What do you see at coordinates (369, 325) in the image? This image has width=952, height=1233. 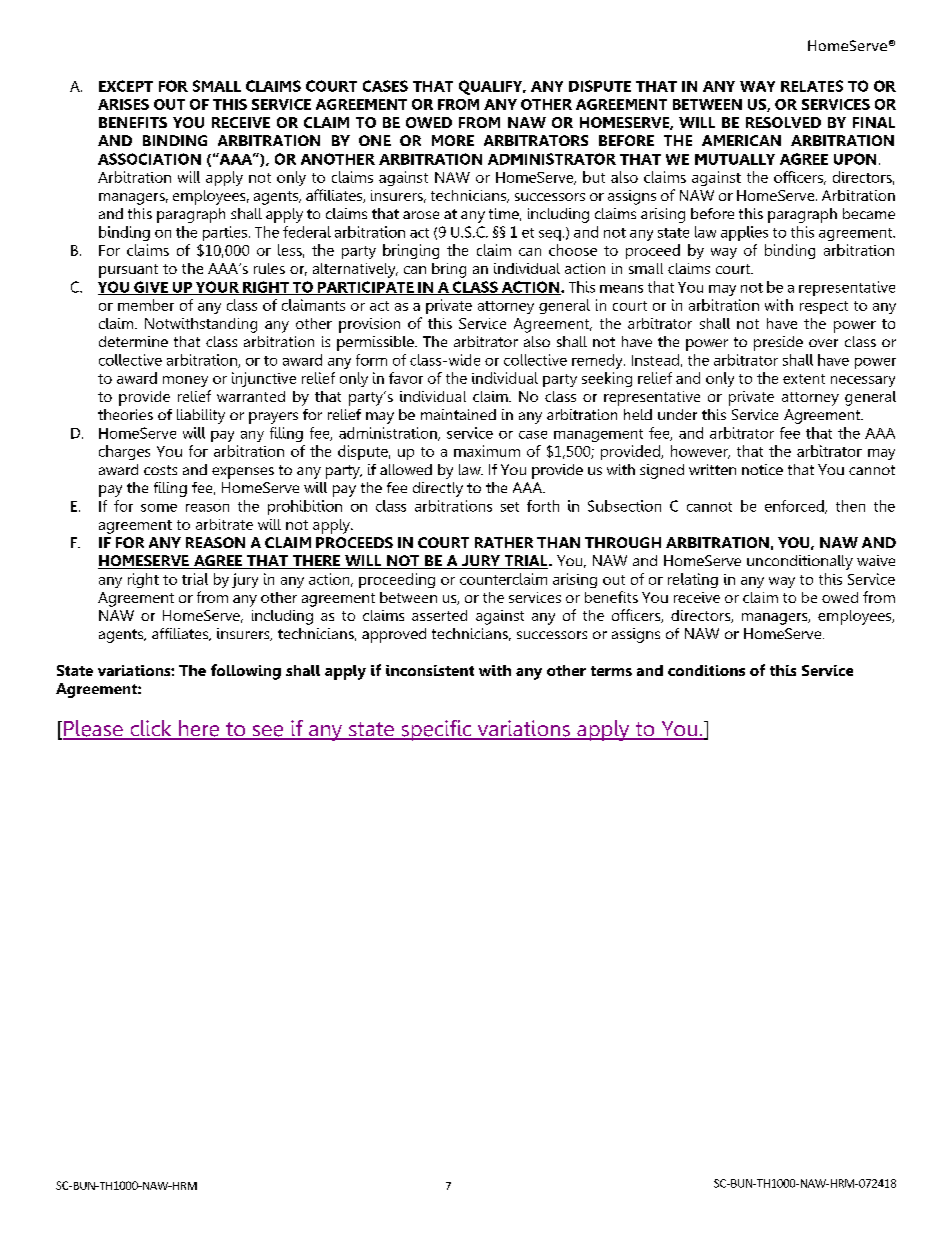 I see `provision` at bounding box center [369, 325].
